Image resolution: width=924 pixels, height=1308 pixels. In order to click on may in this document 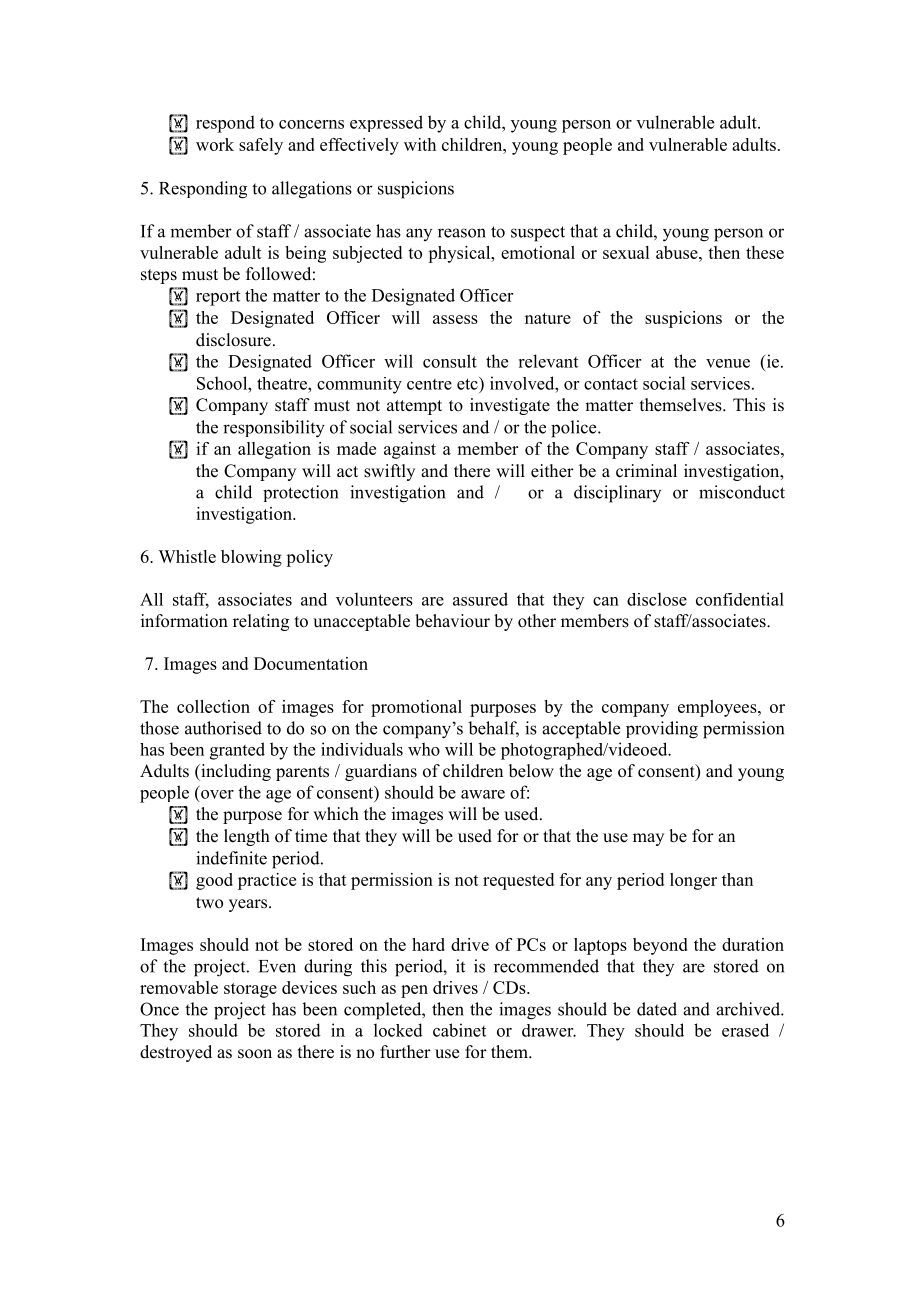, I will do `click(648, 839)`.
